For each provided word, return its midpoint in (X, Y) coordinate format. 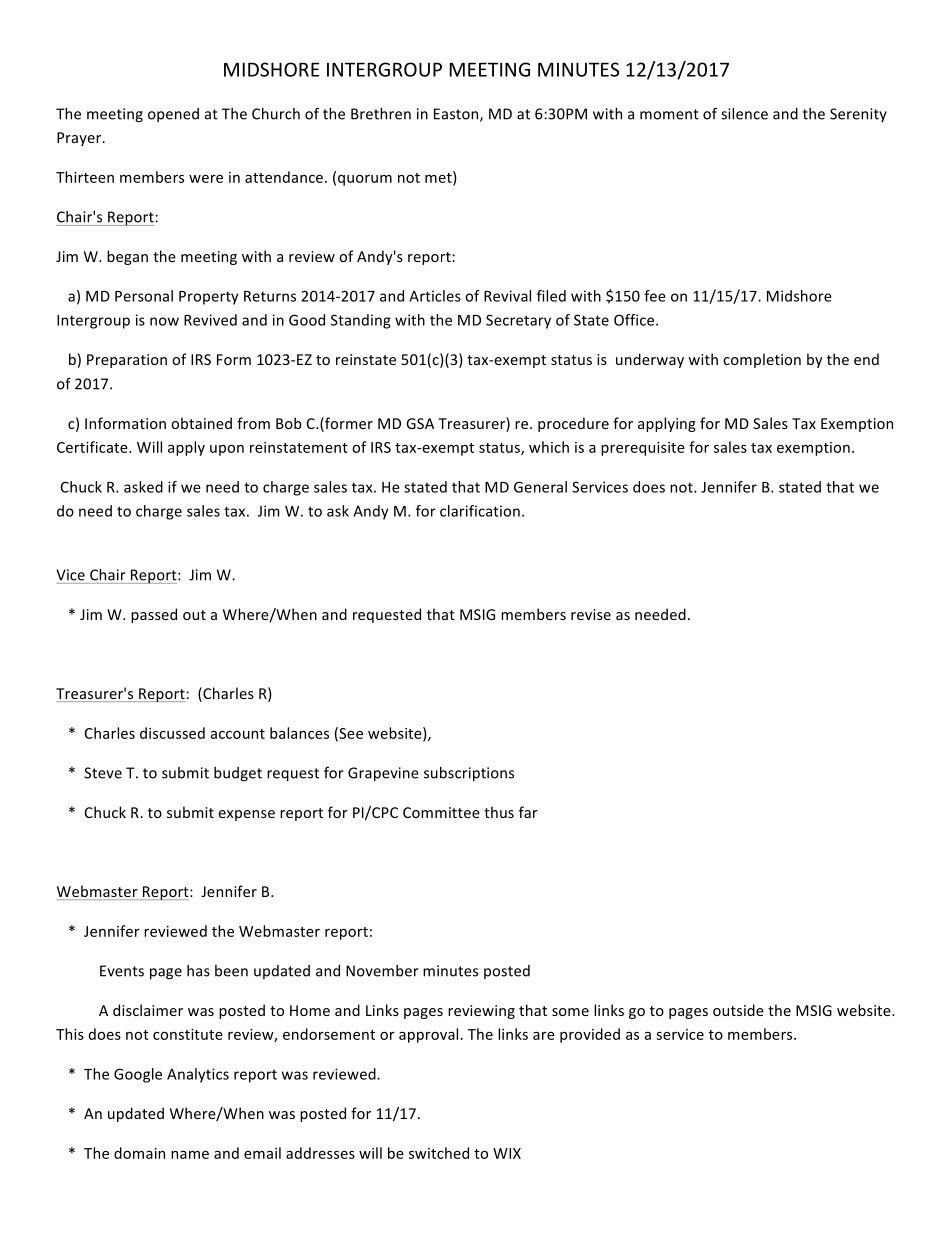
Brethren (381, 114)
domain (139, 1153)
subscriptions (469, 774)
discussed (172, 733)
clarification (480, 511)
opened (173, 115)
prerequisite (643, 449)
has (198, 971)
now (164, 321)
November (382, 971)
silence (744, 114)
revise (591, 614)
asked (143, 487)
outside (738, 1010)
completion (762, 360)
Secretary (518, 321)
